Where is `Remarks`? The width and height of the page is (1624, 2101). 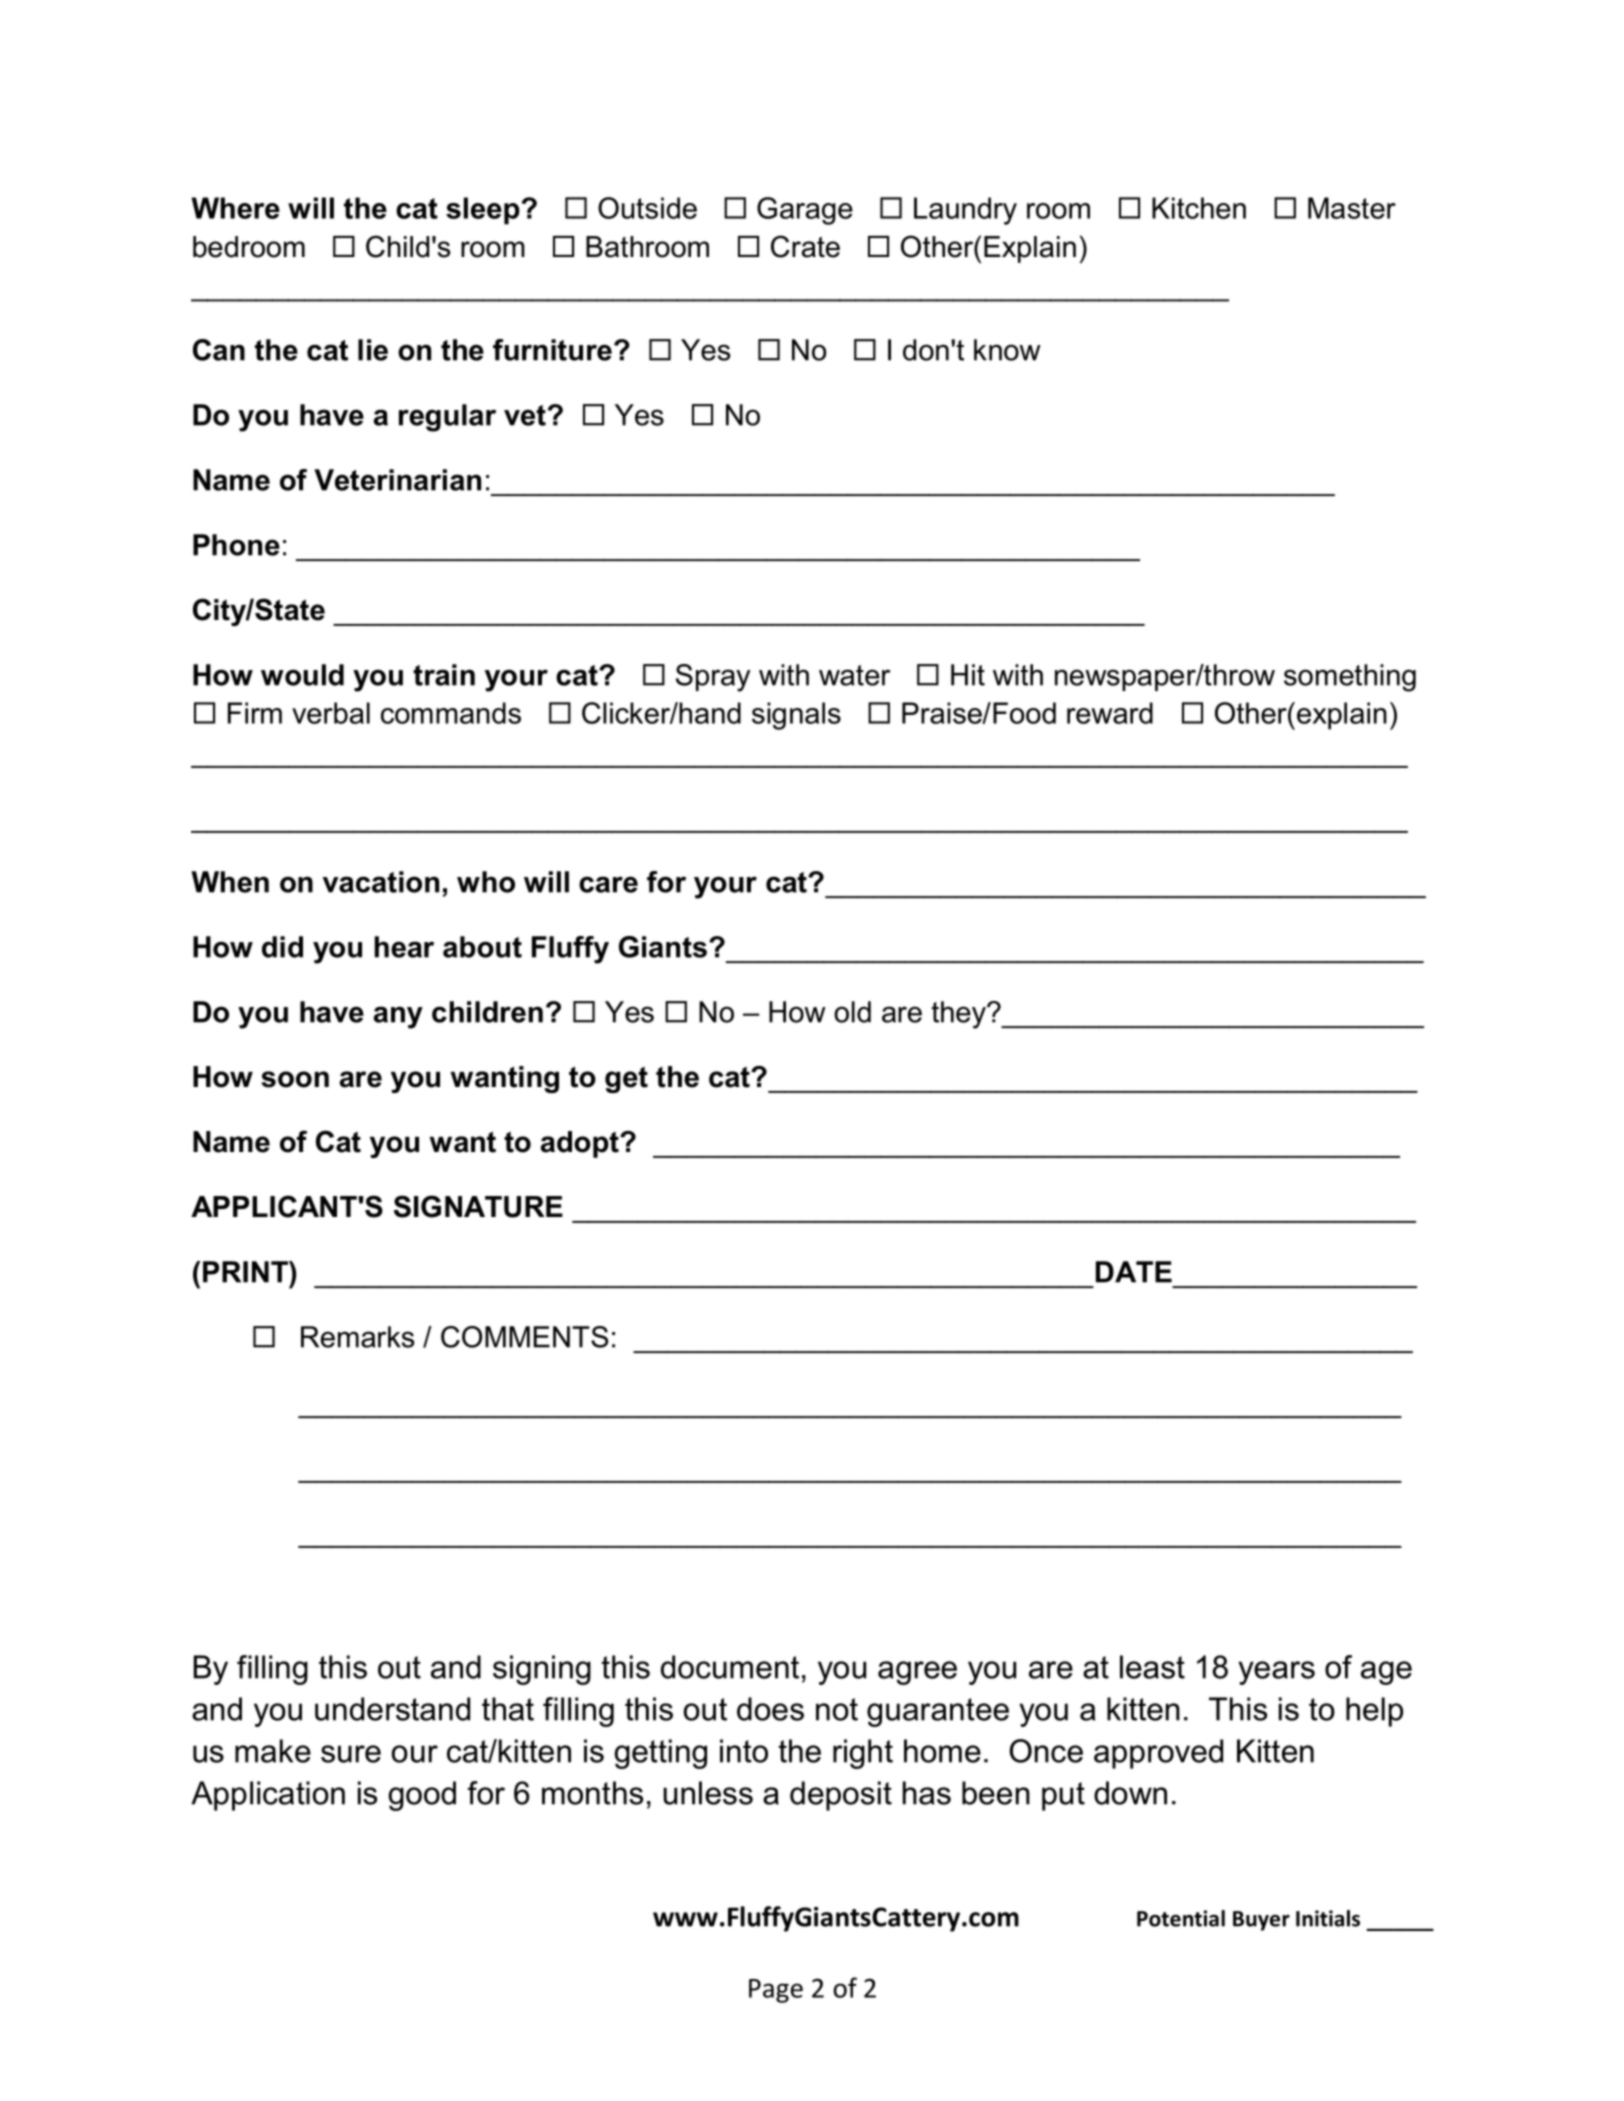
Remarks is located at coordinates (357, 1337).
